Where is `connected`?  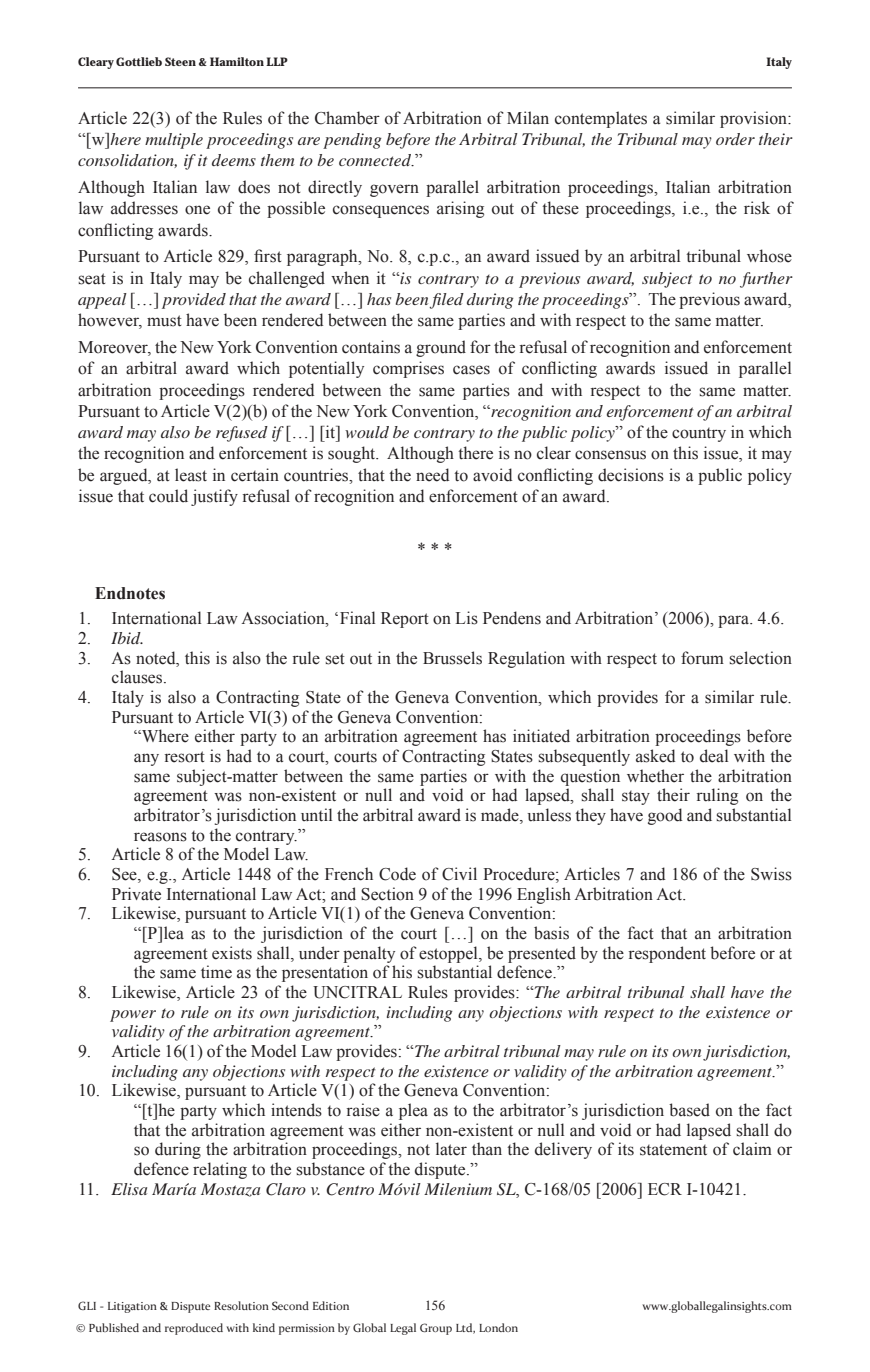 connected is located at coordinates (376, 160).
